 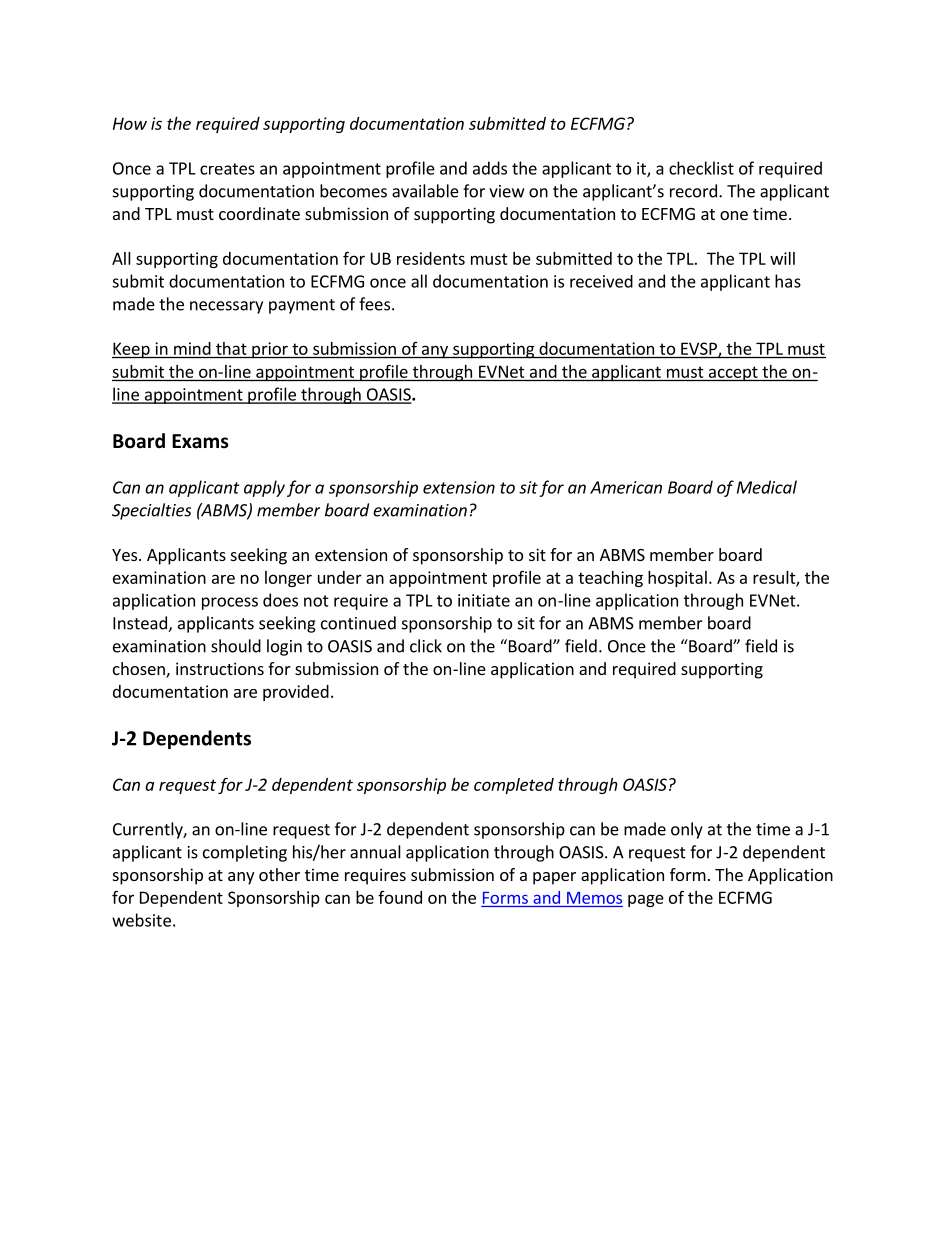 I want to click on checklist, so click(x=701, y=168).
